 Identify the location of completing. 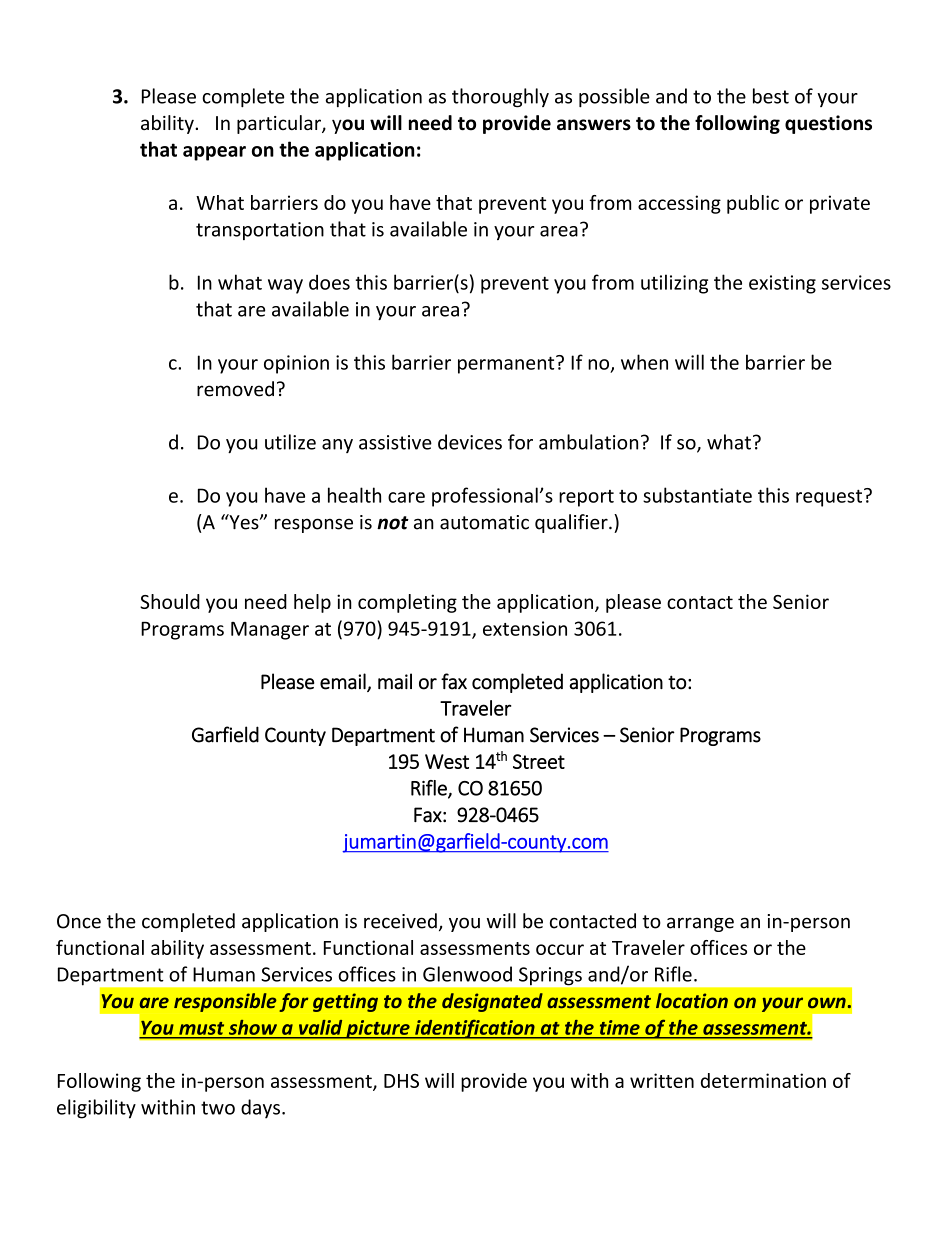
(407, 603).
